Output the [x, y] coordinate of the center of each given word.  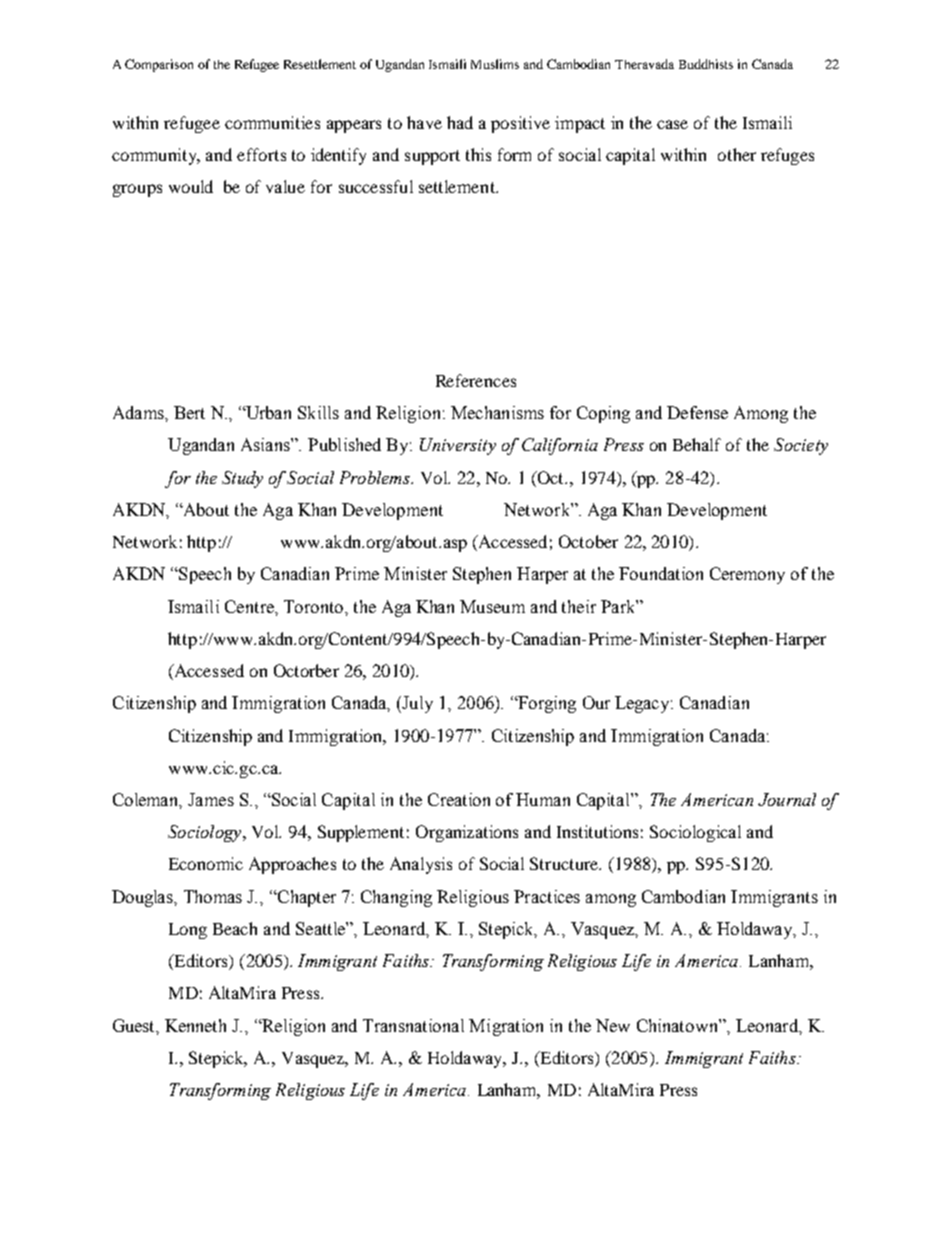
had [460, 122]
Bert [189, 412]
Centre [250, 606]
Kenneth [195, 1025]
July [417, 704]
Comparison [159, 65]
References [476, 380]
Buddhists [706, 64]
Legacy [644, 704]
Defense [697, 412]
